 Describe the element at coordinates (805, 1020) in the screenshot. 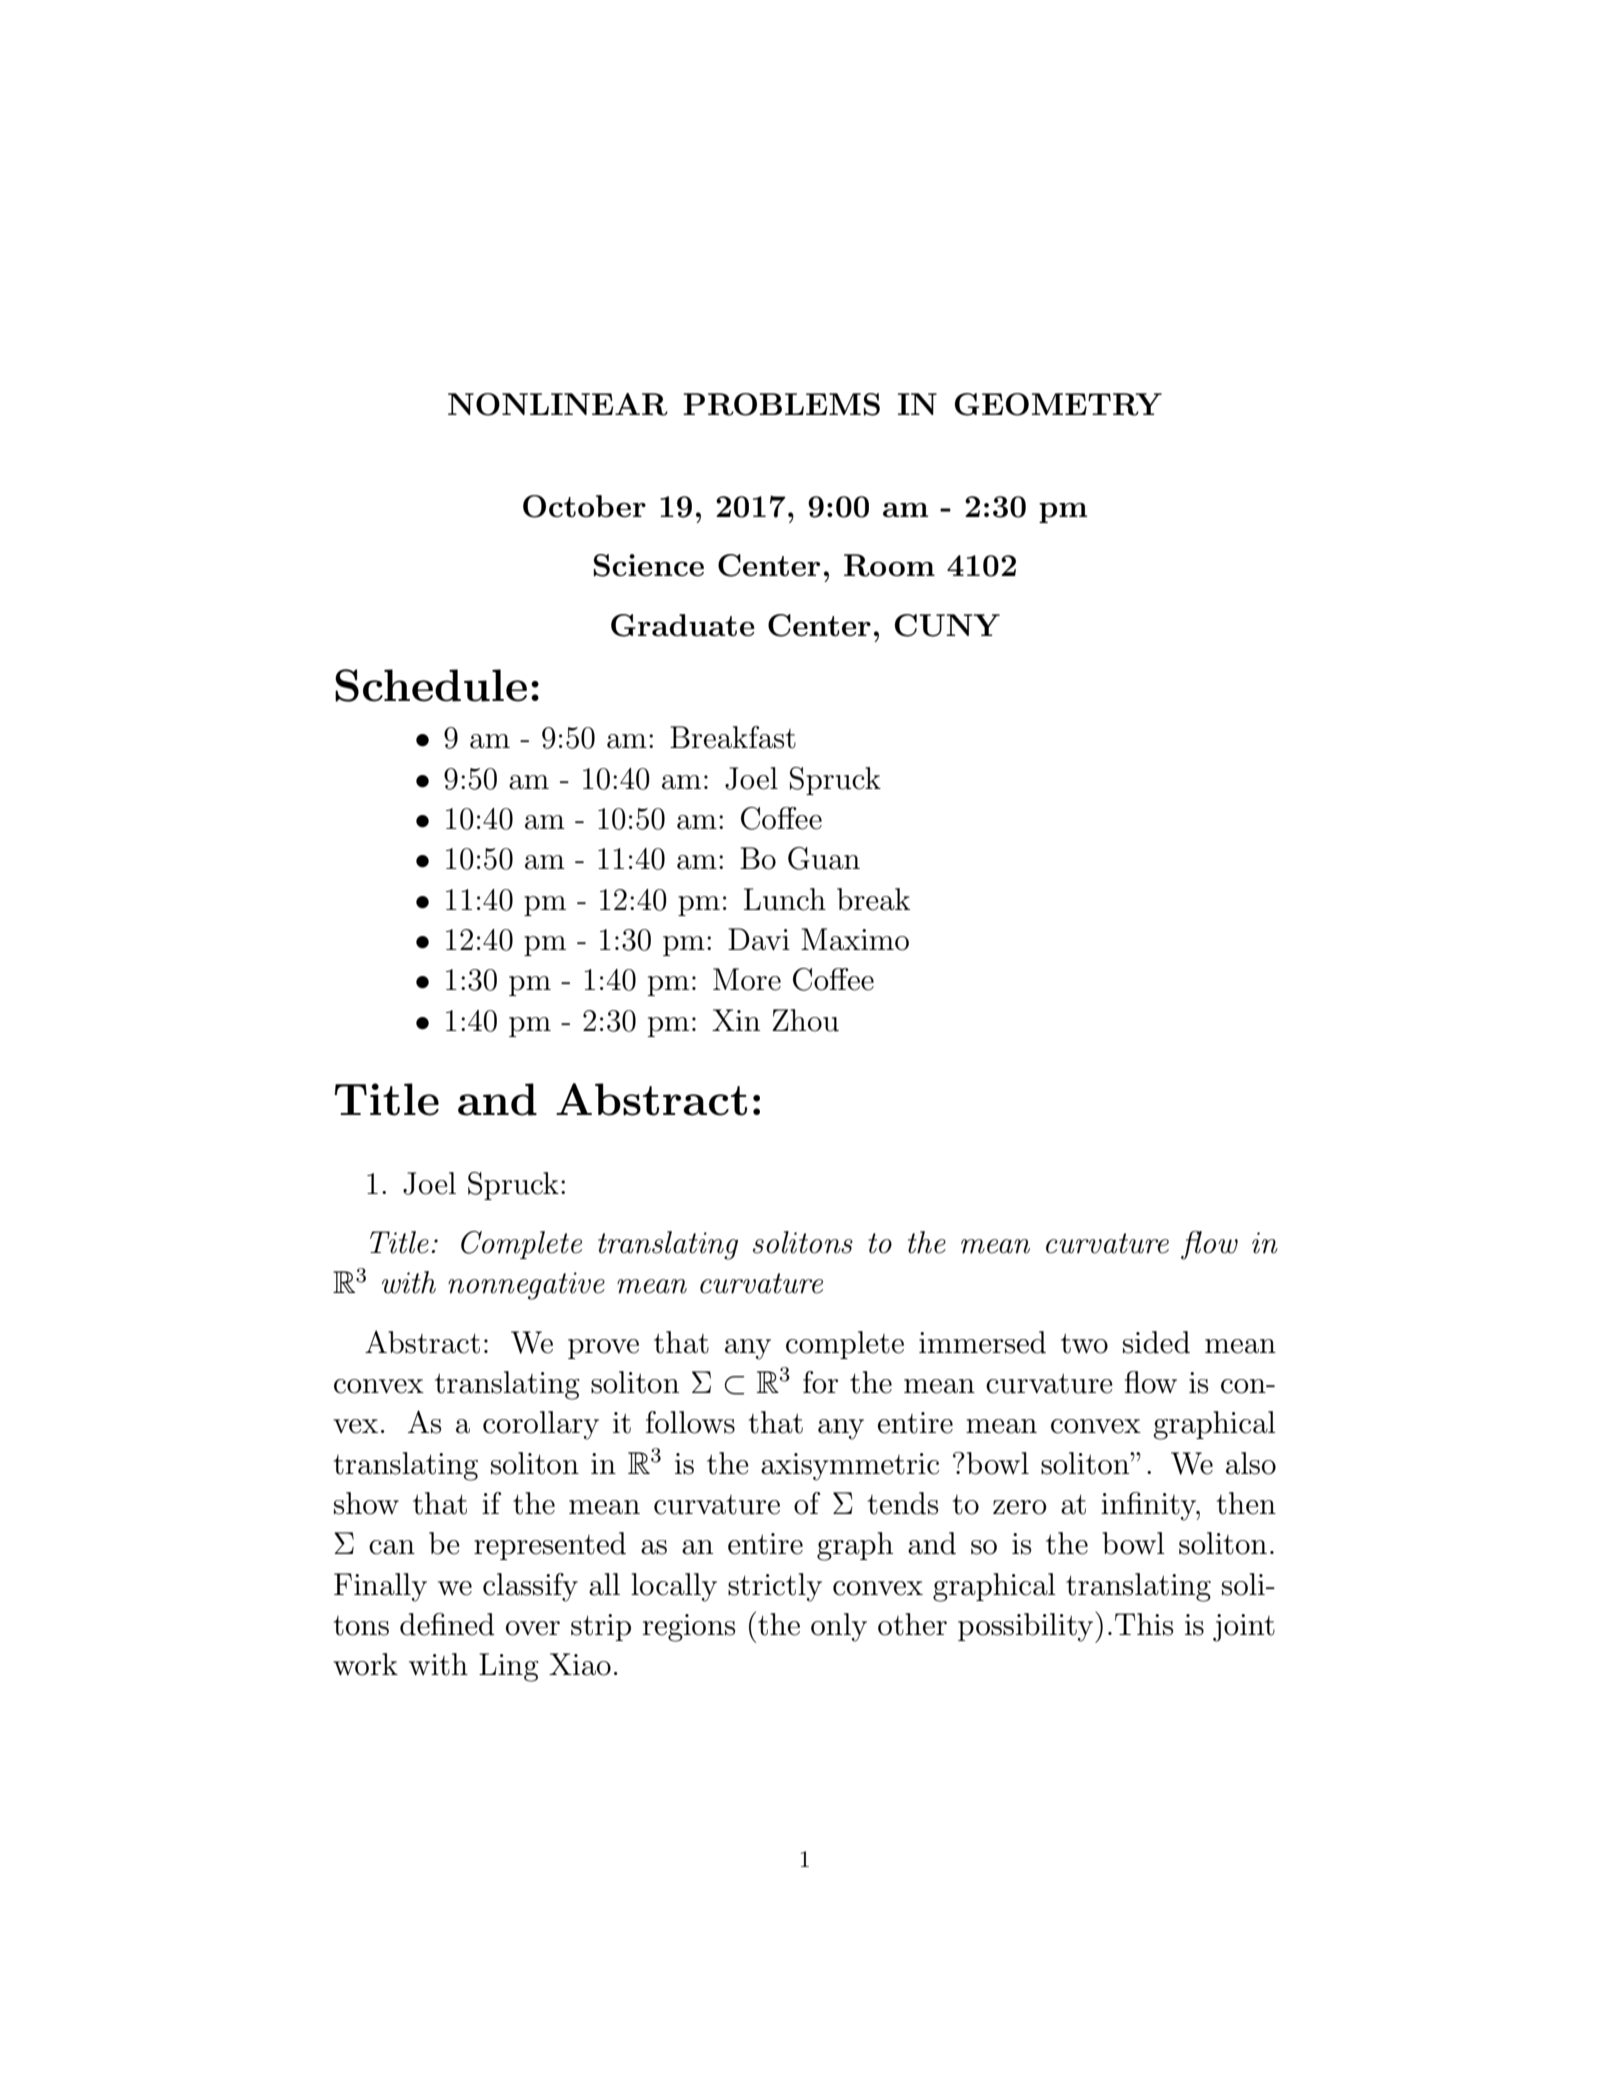

I see `Zhou` at that location.
